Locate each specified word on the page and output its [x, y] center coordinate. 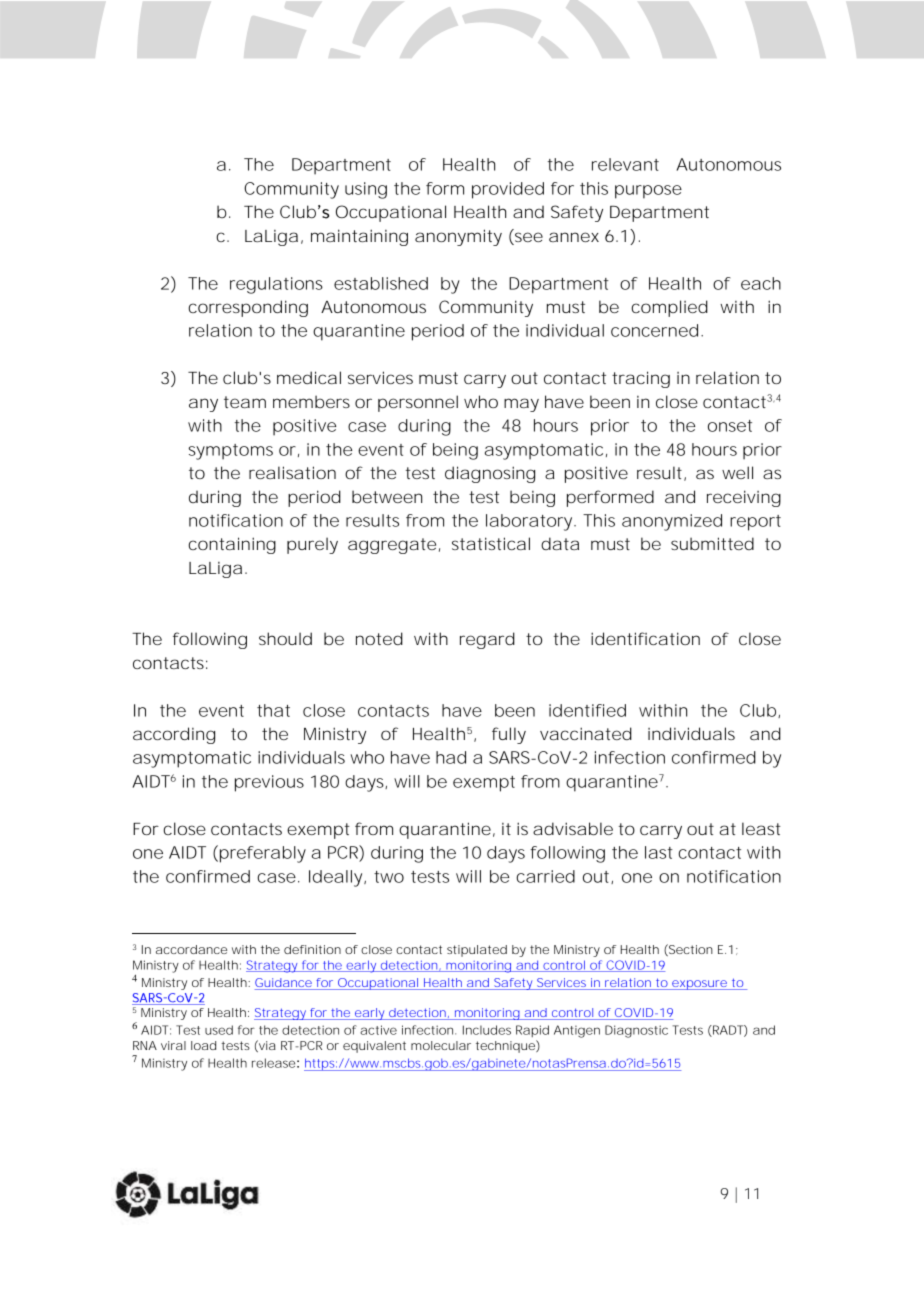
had [451, 757]
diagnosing [490, 474]
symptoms [230, 452]
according [174, 735]
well [737, 472]
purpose [648, 192]
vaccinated [586, 733]
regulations [276, 285]
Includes [487, 1030]
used [219, 1030]
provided [508, 190]
